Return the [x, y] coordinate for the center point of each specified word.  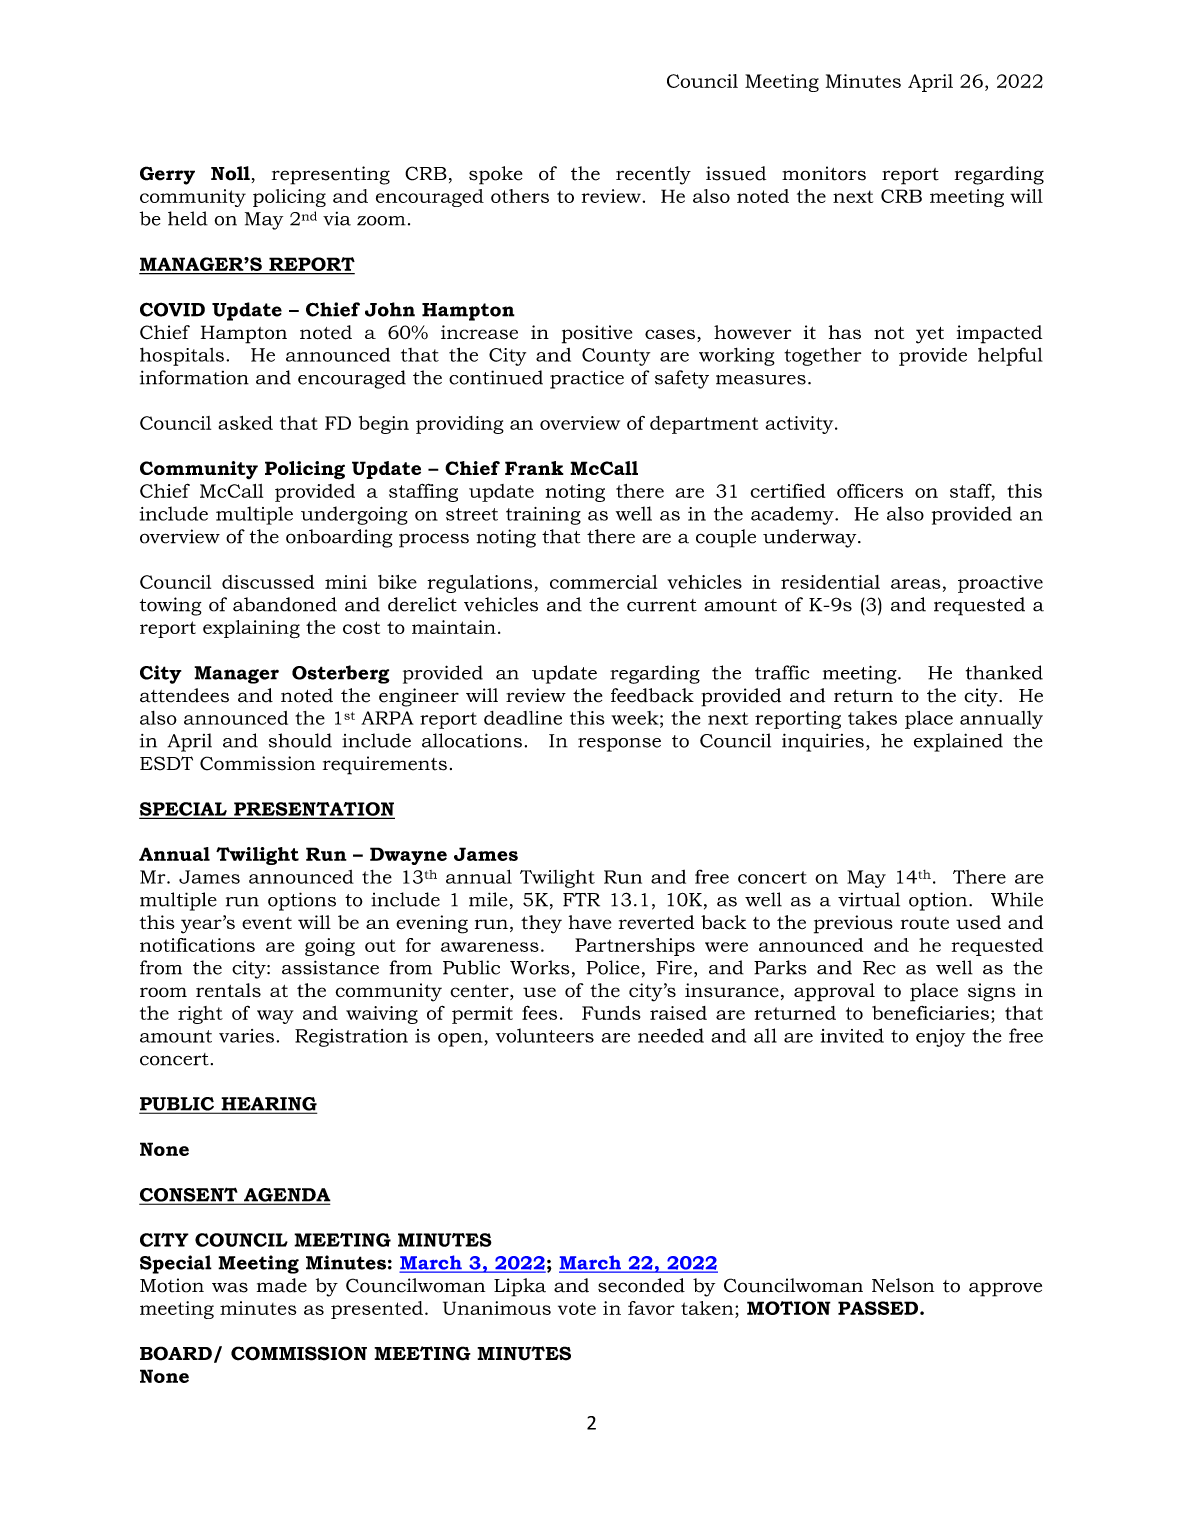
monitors [824, 173]
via [337, 219]
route [925, 923]
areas [915, 584]
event [267, 923]
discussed [268, 582]
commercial [603, 582]
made [282, 1285]
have [590, 922]
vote [577, 1308]
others [520, 196]
